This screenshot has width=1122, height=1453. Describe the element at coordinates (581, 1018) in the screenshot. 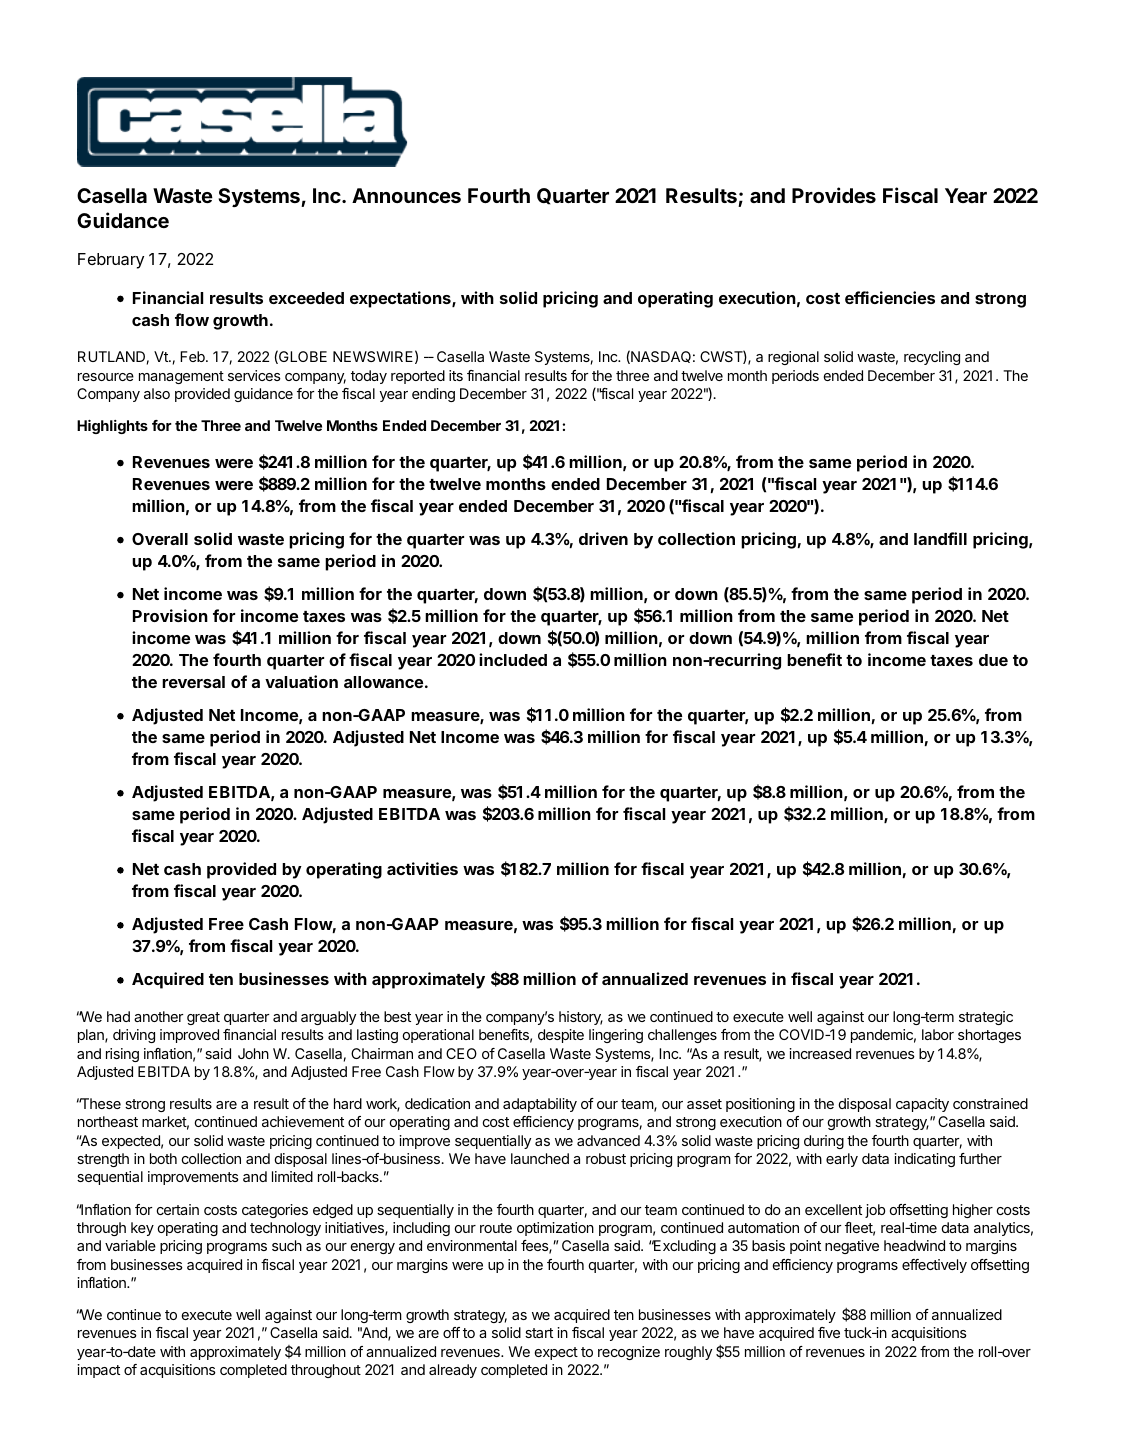

I see `history` at that location.
